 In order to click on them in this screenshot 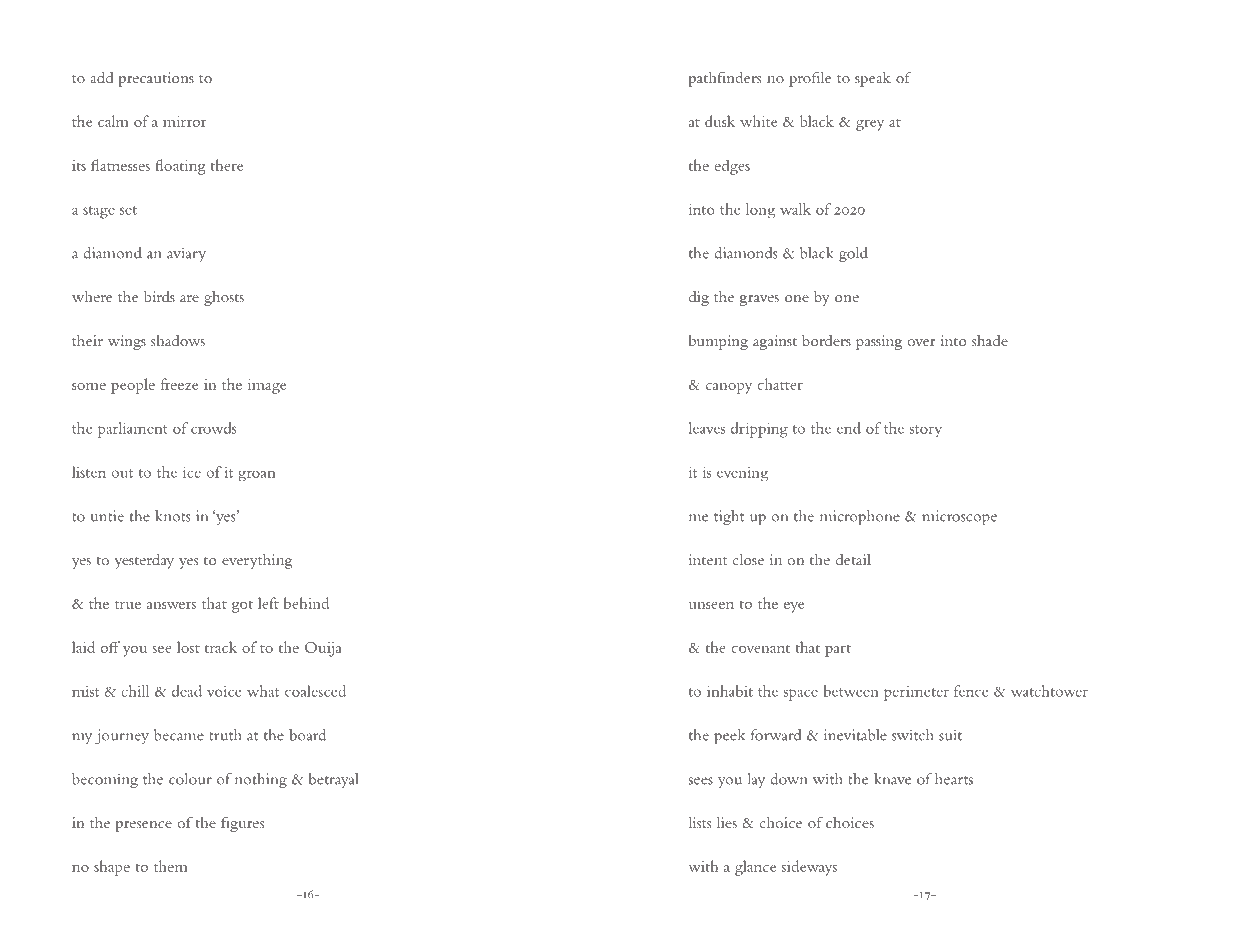, I will do `click(171, 866)`.
